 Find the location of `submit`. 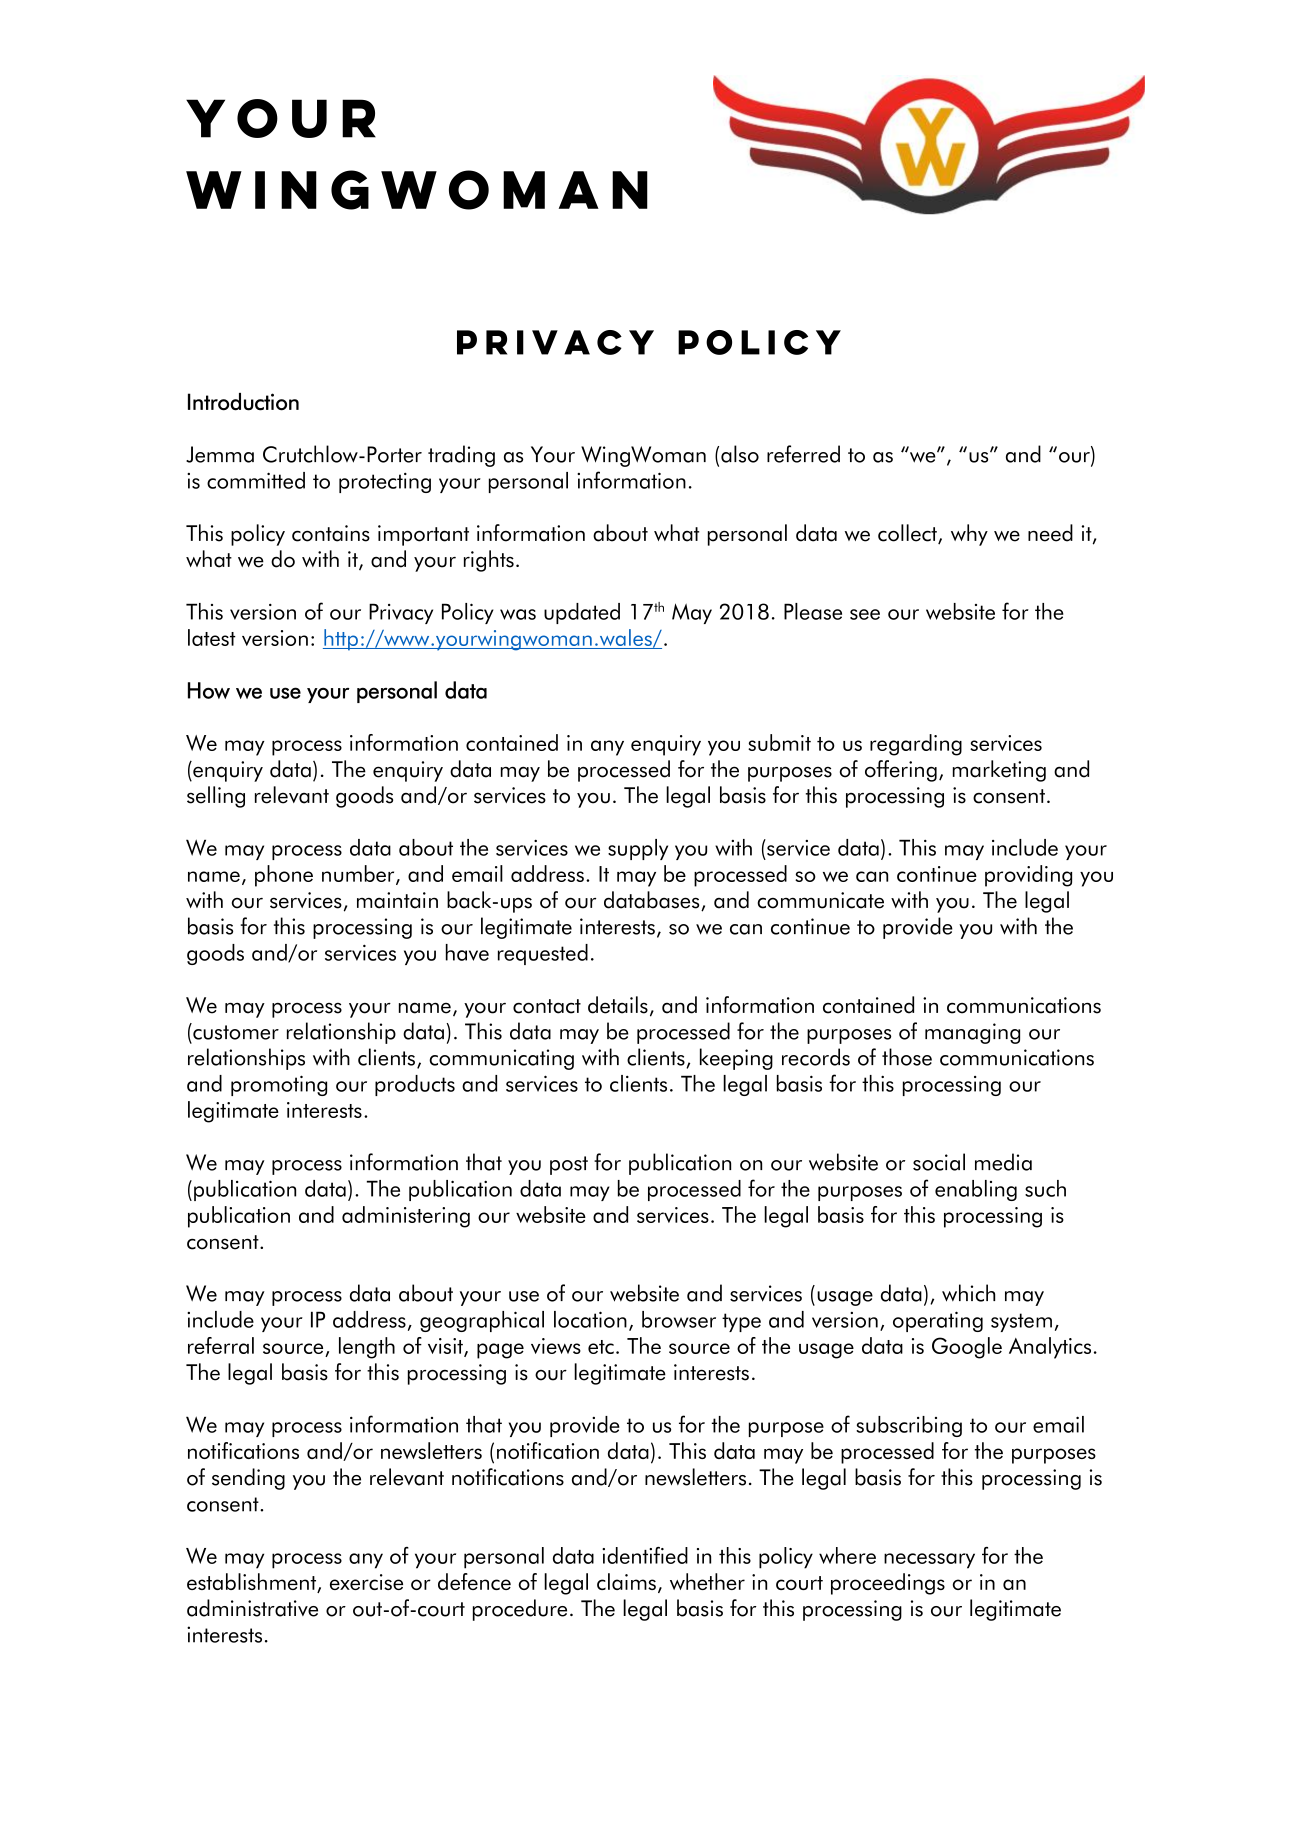

submit is located at coordinates (779, 742).
